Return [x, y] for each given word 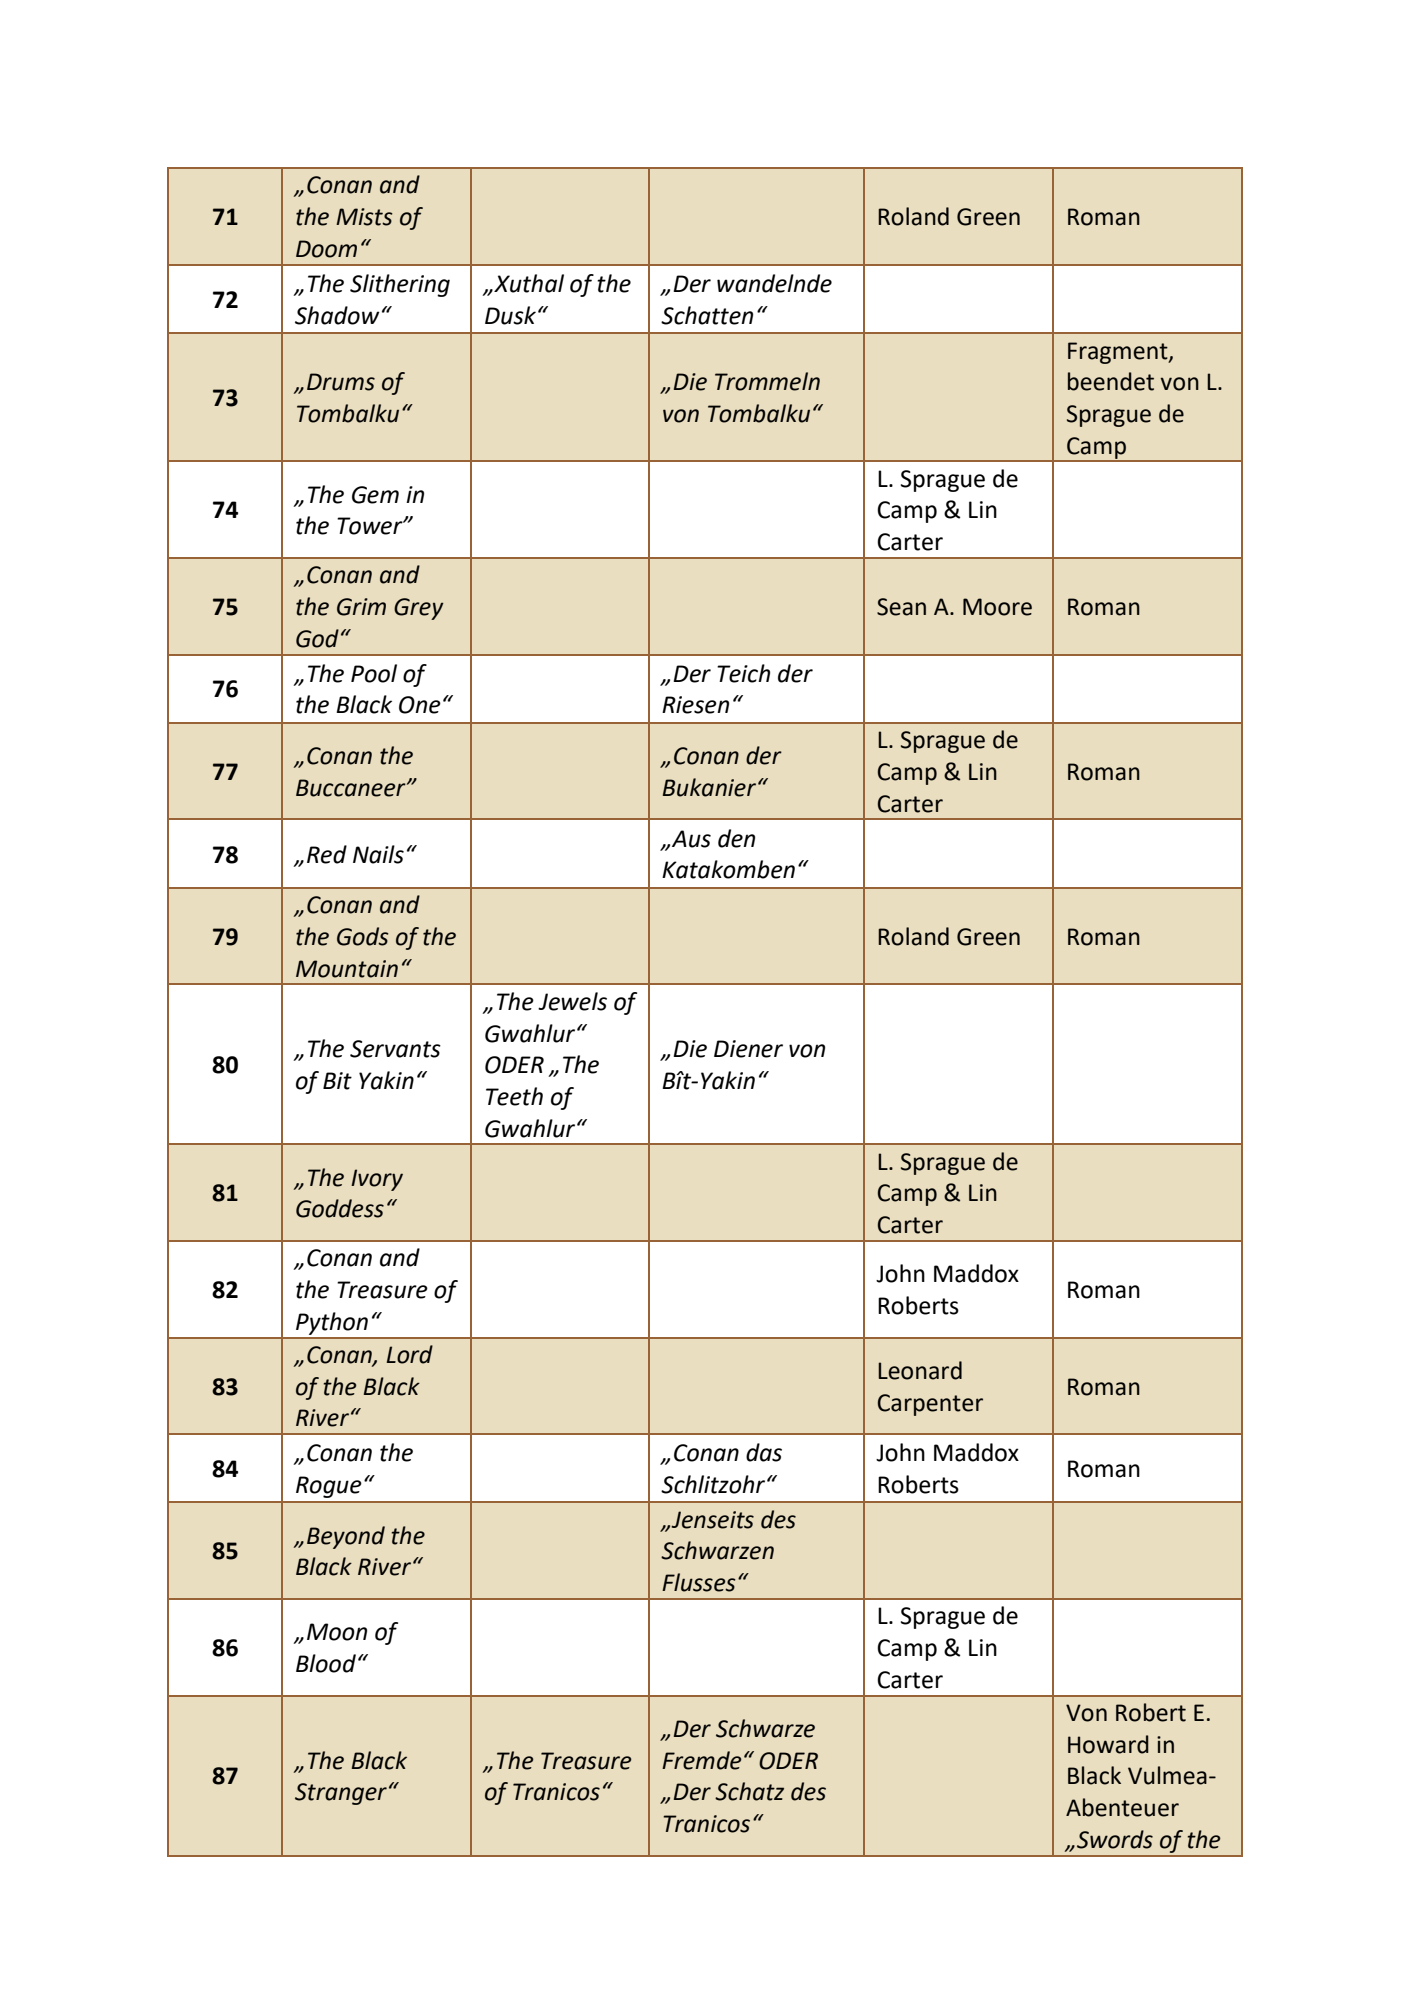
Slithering [400, 285]
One [420, 705]
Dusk [510, 315]
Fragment [1119, 353]
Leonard [920, 1370]
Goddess [340, 1208]
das [764, 1452]
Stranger [341, 1794]
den [736, 838]
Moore [997, 607]
